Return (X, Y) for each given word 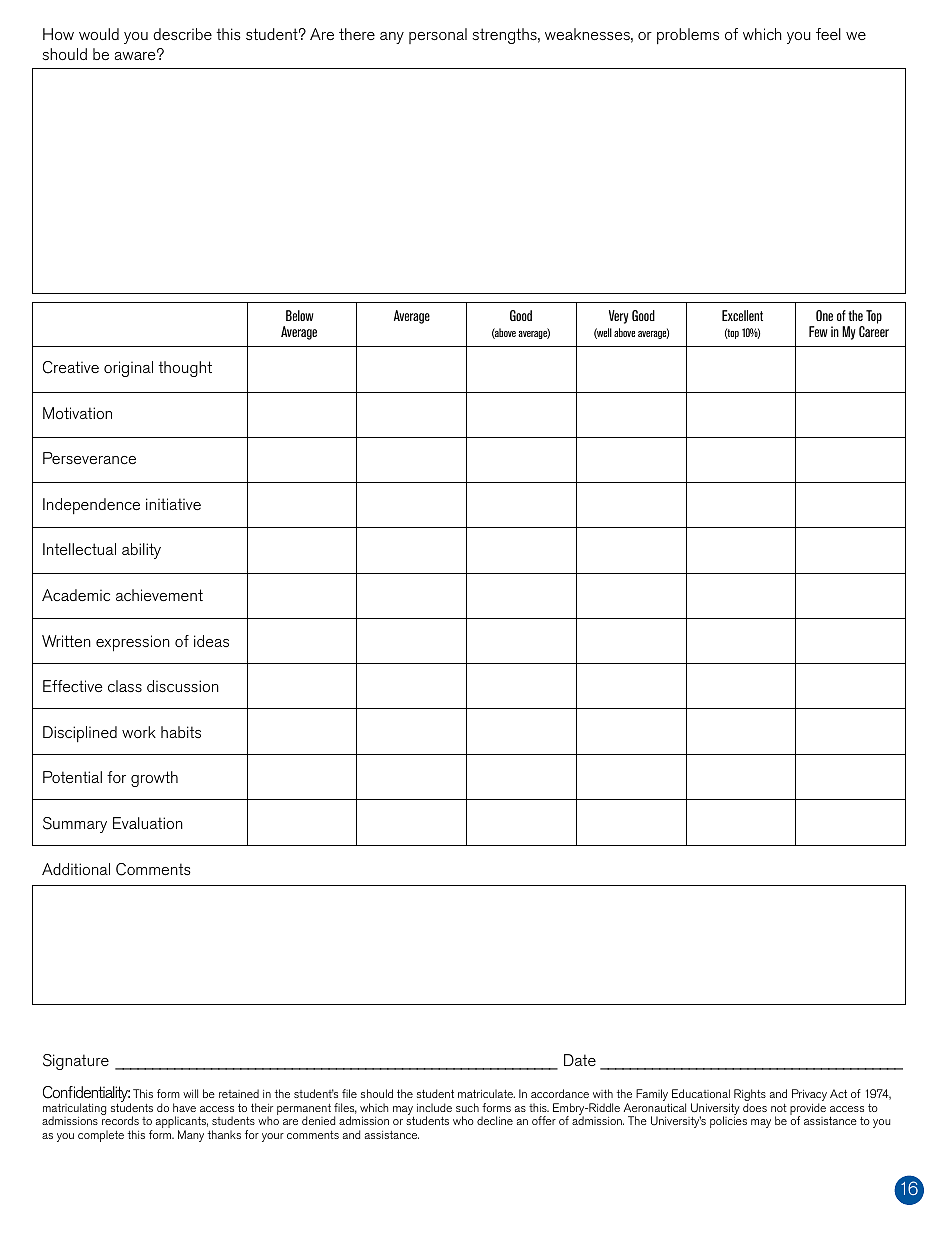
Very (618, 317)
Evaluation (148, 823)
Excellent (742, 315)
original (128, 369)
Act (838, 1093)
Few (818, 331)
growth (154, 779)
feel (828, 34)
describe (182, 34)
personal (438, 36)
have (184, 1107)
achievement (159, 595)
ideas (211, 641)
